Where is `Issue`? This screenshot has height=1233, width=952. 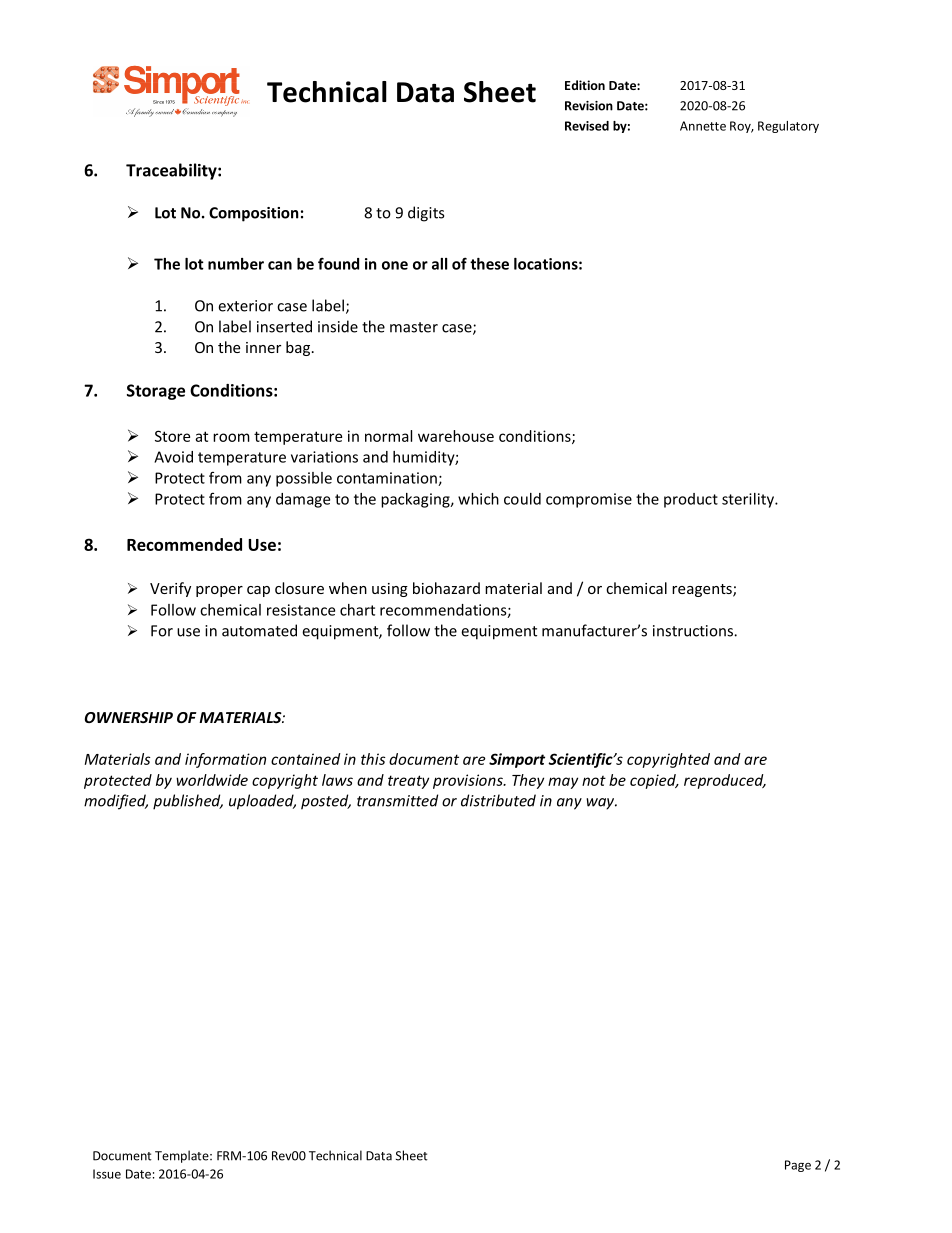
Issue is located at coordinates (107, 1174).
